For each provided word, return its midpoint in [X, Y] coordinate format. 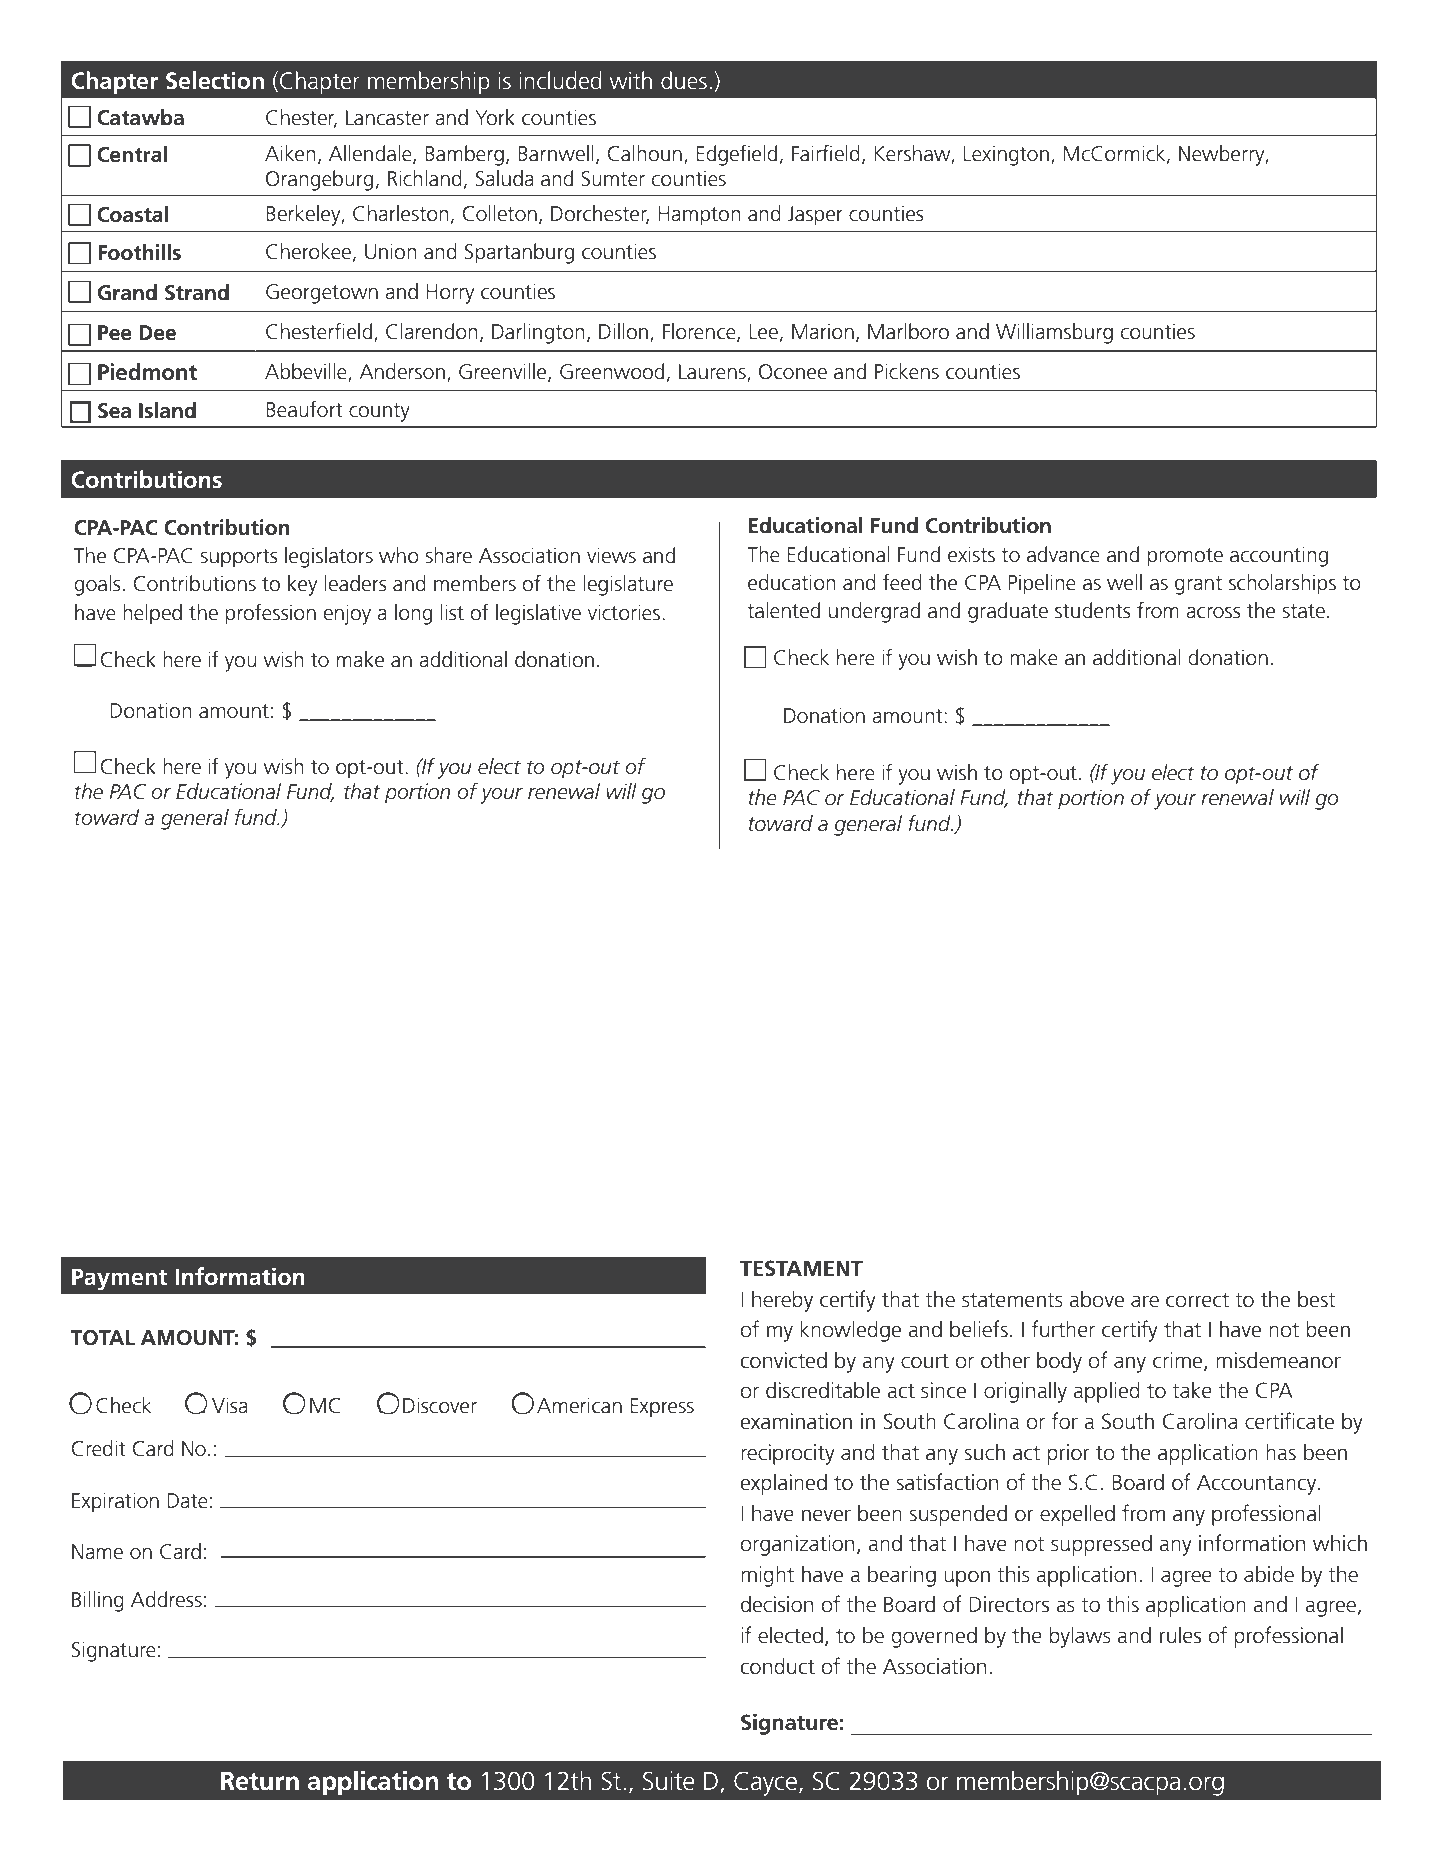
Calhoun [644, 153]
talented [783, 610]
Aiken [290, 153]
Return [260, 1781]
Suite [669, 1781]
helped [152, 614]
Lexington [1006, 155]
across [1213, 613]
